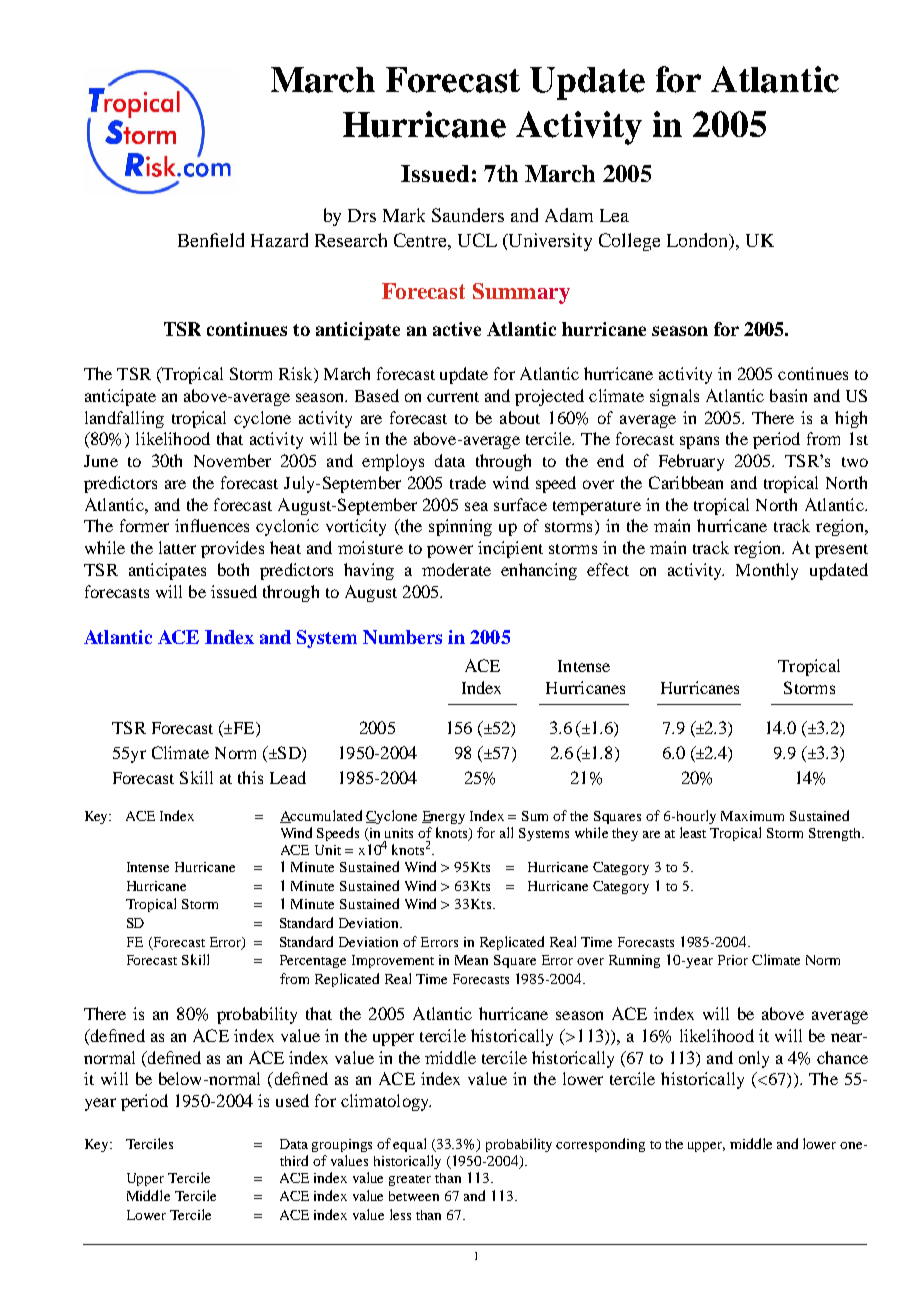 The width and height of the screenshot is (924, 1308). What do you see at coordinates (456, 569) in the screenshot?
I see `moderate` at bounding box center [456, 569].
